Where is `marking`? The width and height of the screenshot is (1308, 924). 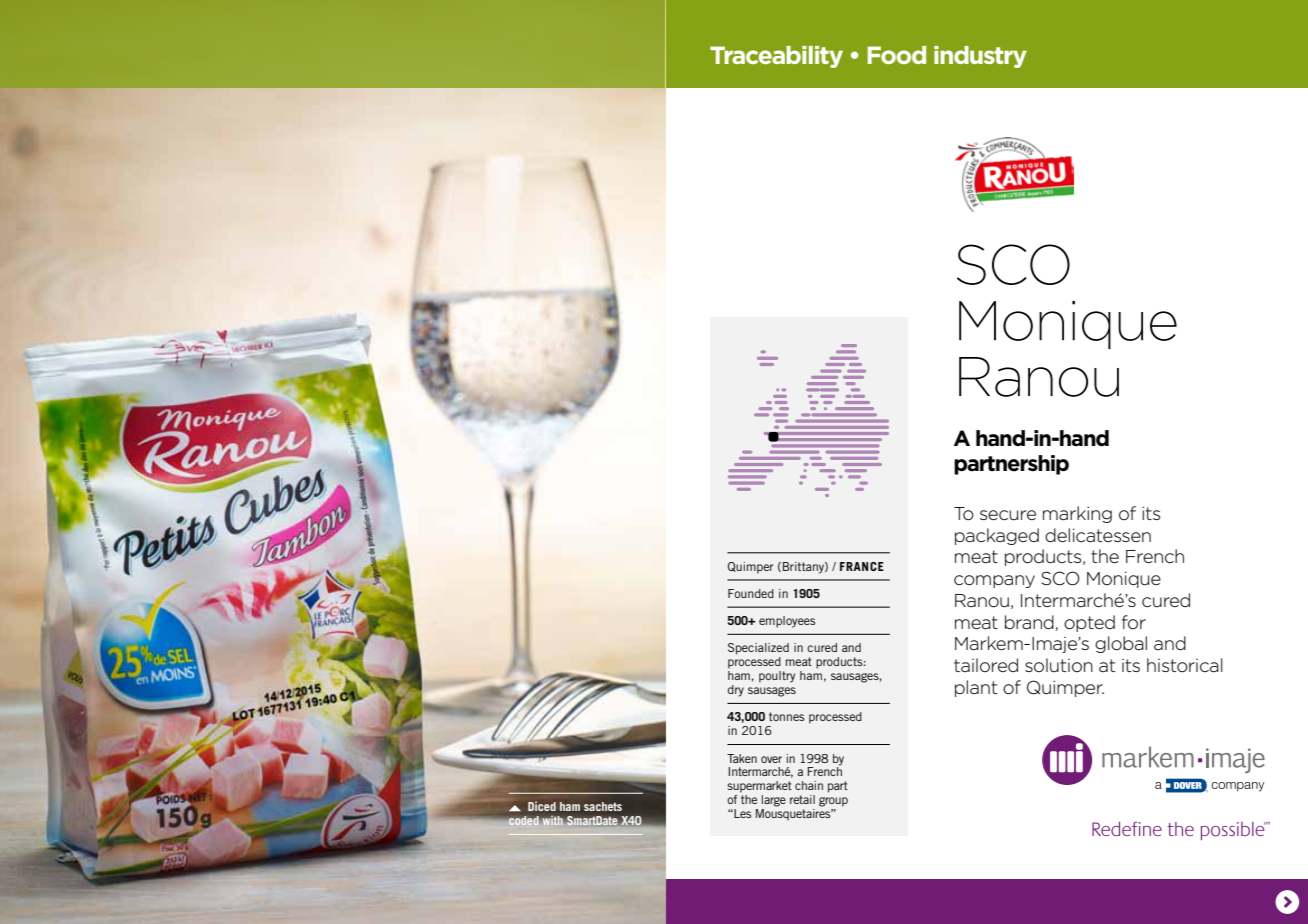 marking is located at coordinates (1077, 514).
